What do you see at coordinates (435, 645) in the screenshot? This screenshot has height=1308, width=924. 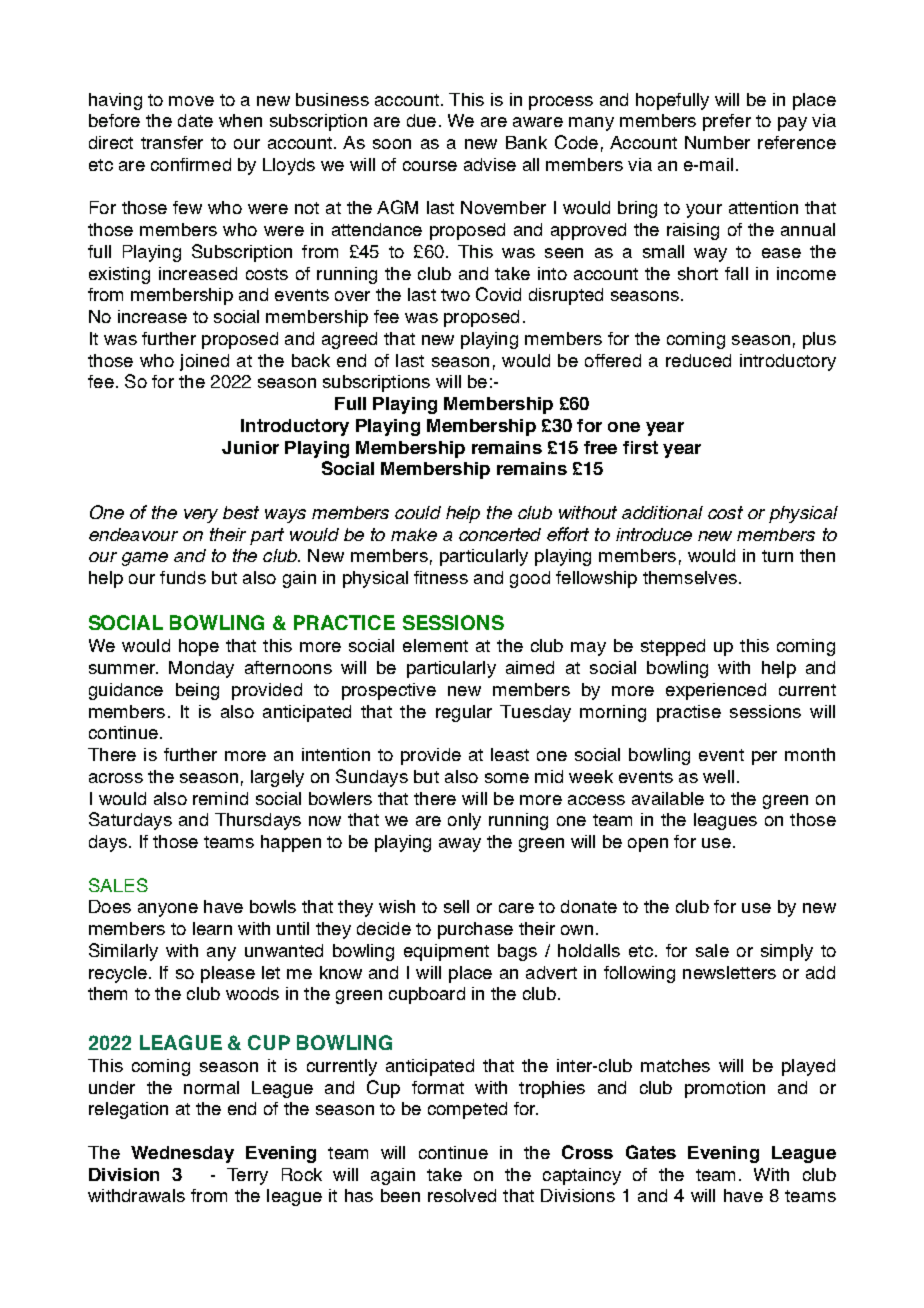 I see `element` at bounding box center [435, 645].
